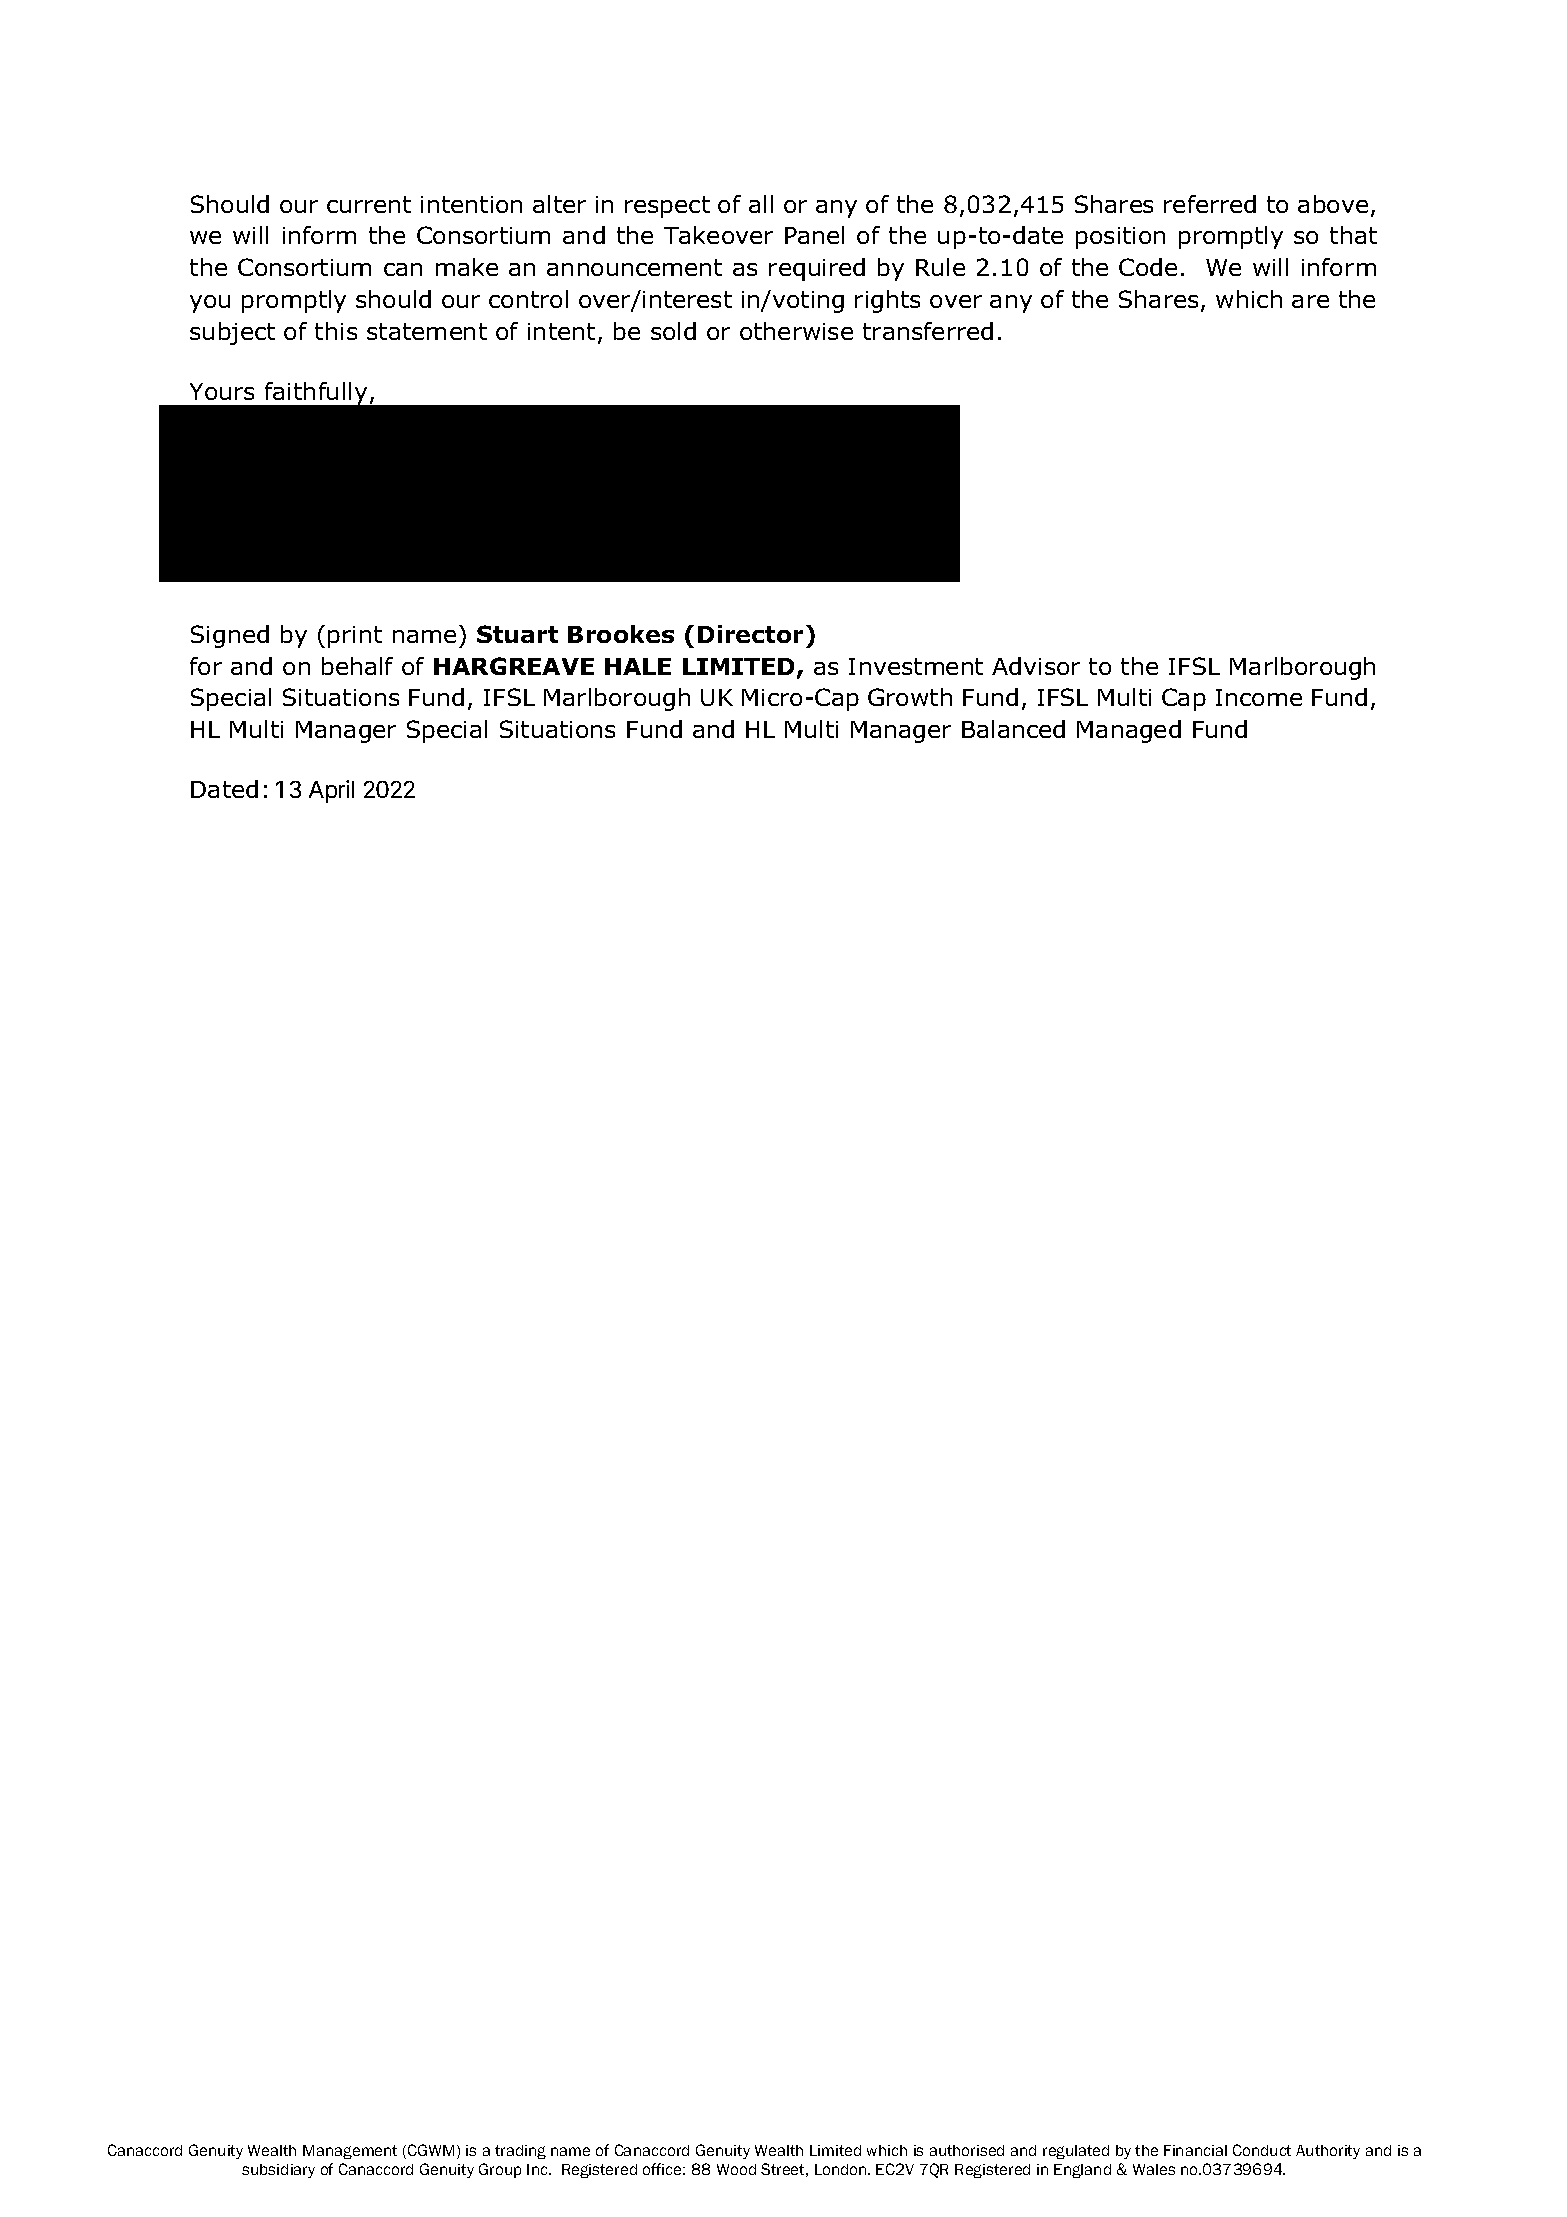 The width and height of the document is (1567, 2217). I want to click on Management, so click(350, 2152).
